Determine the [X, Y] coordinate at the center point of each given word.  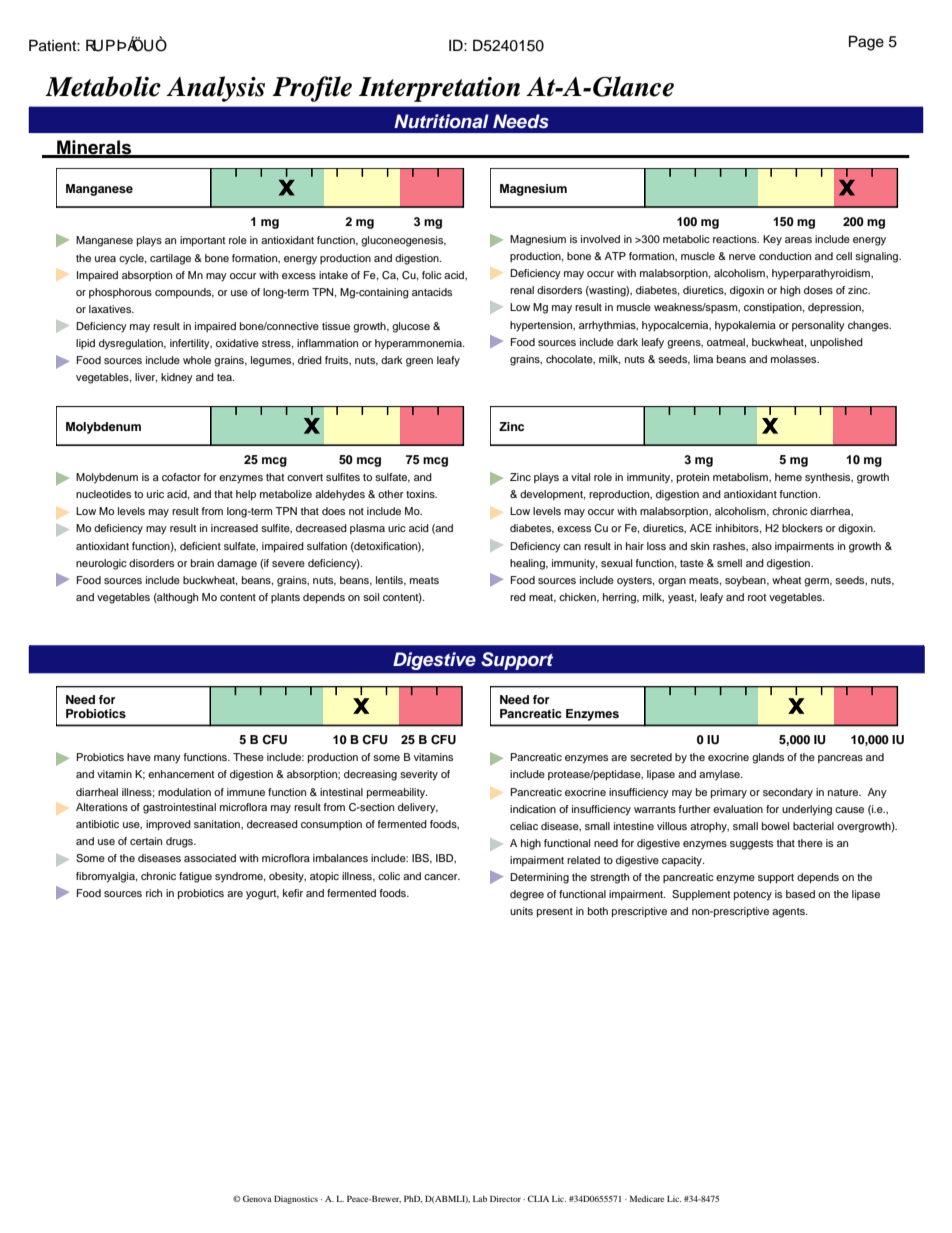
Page [866, 43]
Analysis [215, 89]
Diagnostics [296, 1199]
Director [505, 1198]
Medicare [646, 1198]
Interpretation [439, 89]
